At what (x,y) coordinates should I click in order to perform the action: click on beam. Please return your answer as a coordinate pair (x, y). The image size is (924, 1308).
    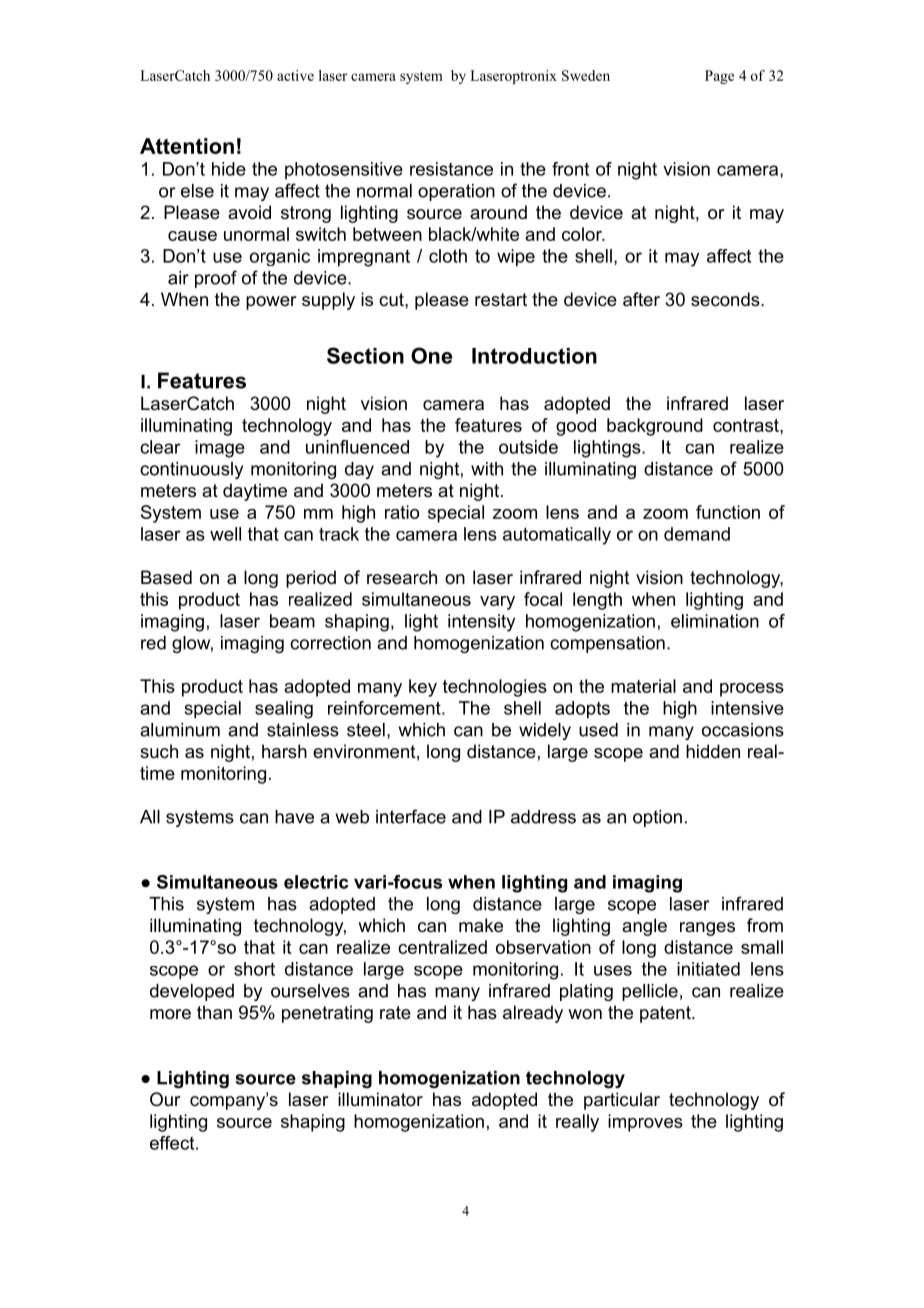
    Looking at the image, I should click on (292, 621).
